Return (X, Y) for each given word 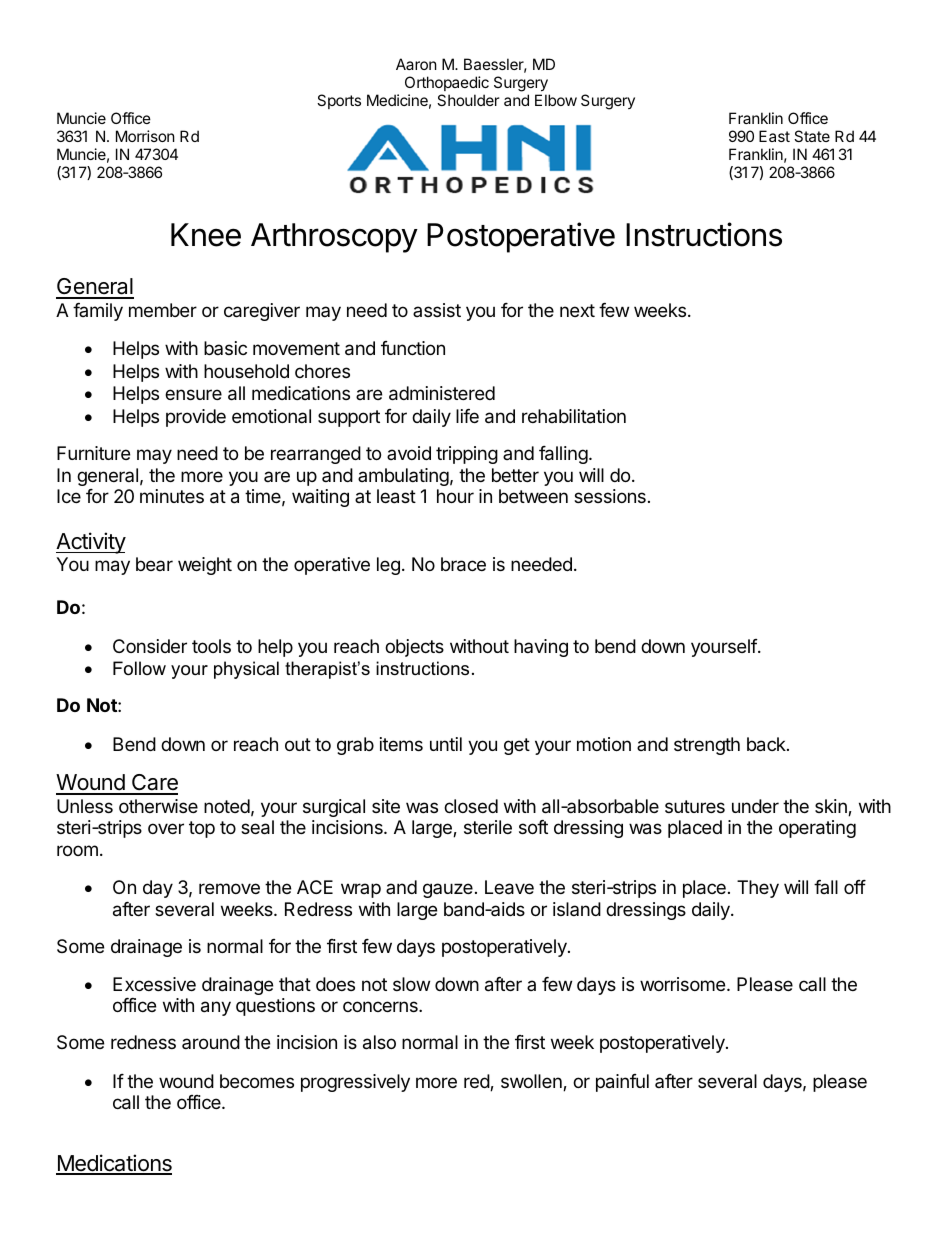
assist (437, 310)
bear (154, 564)
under (755, 806)
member (163, 310)
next (577, 310)
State (812, 136)
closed (471, 806)
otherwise (158, 806)
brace (463, 564)
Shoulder (468, 100)
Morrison (145, 136)
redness (143, 1042)
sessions (610, 496)
